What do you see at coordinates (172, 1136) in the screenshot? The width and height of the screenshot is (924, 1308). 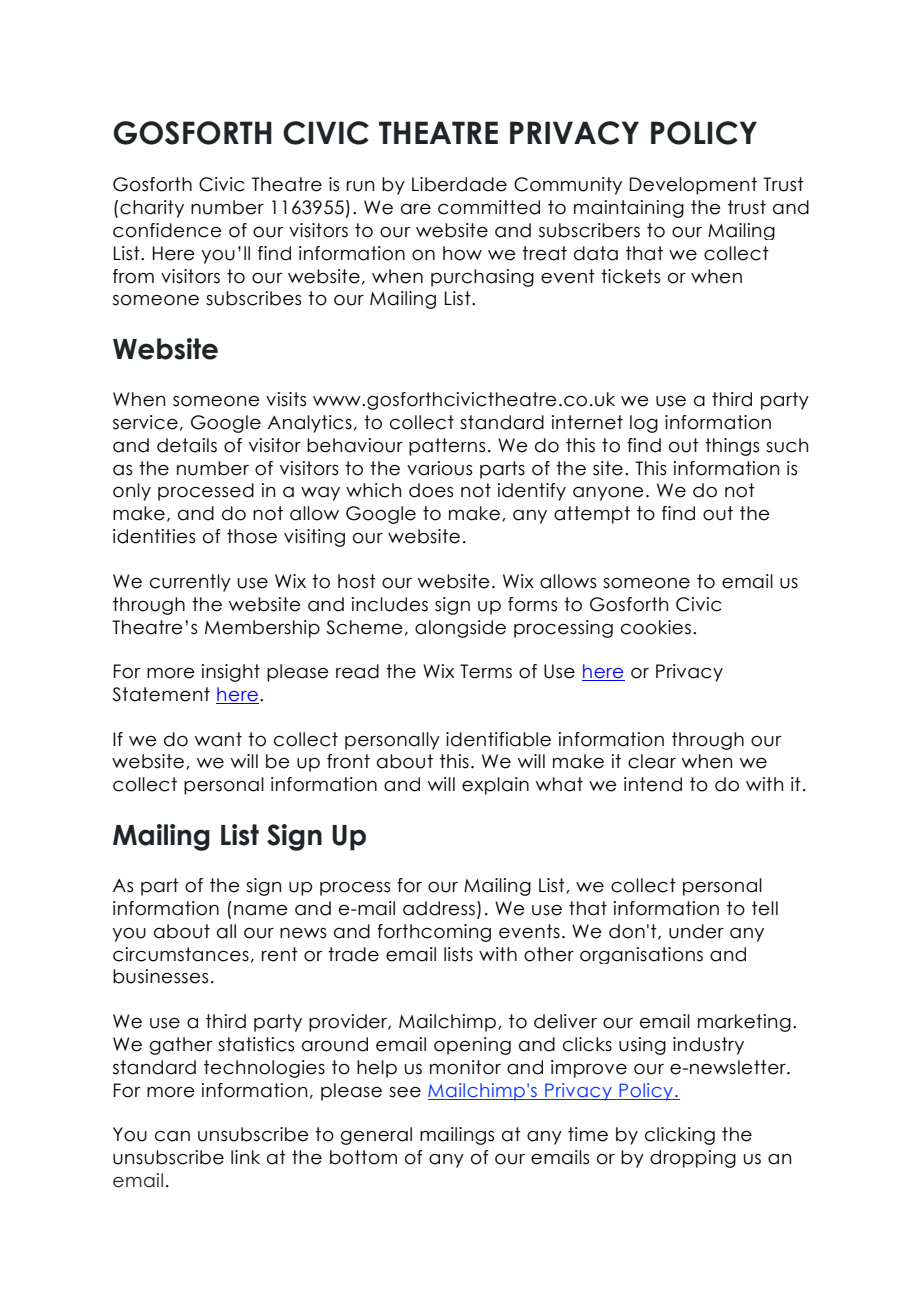 I see `can` at bounding box center [172, 1136].
